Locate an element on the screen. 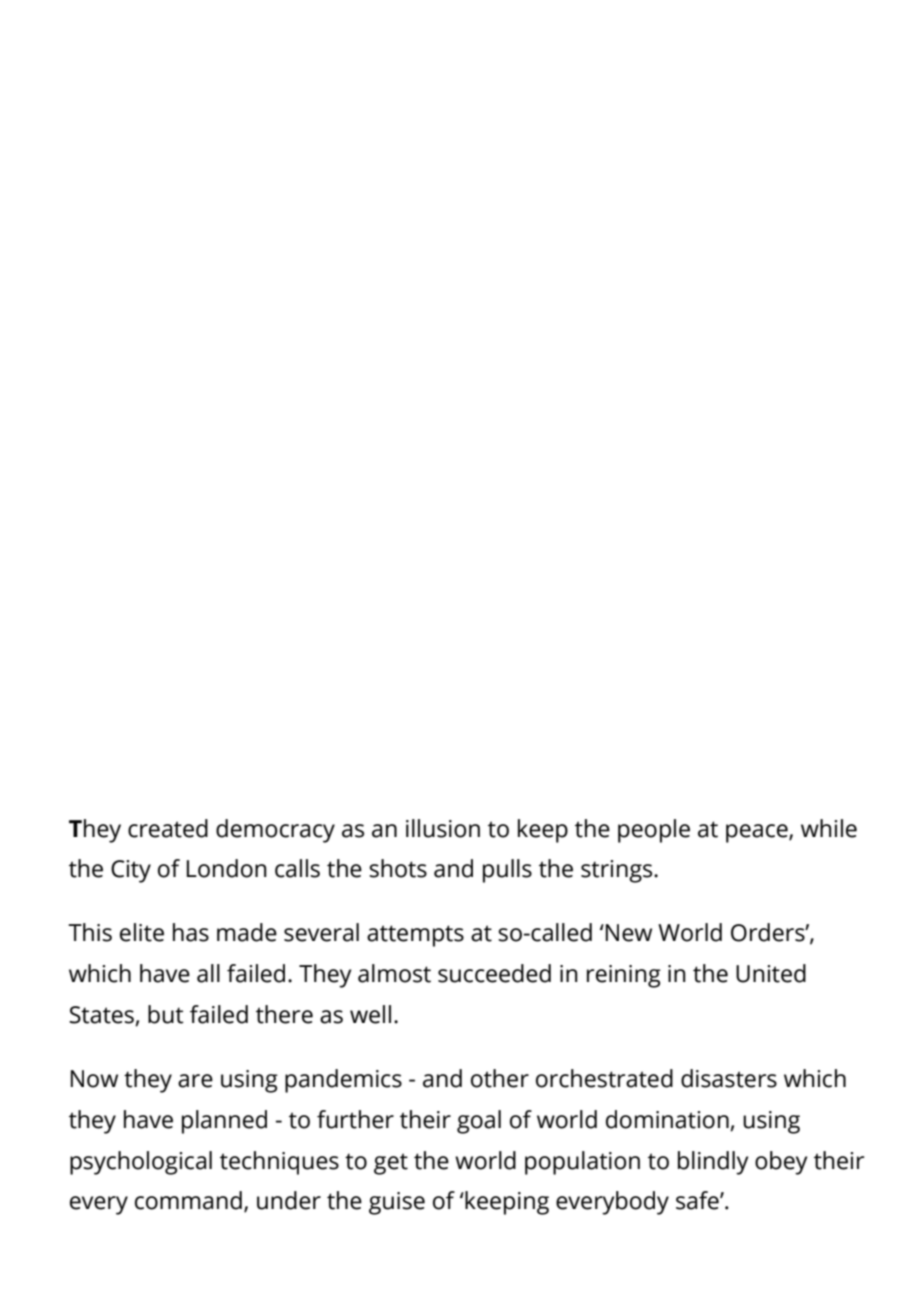 This screenshot has height=1308, width=924. command is located at coordinates (188, 1200).
